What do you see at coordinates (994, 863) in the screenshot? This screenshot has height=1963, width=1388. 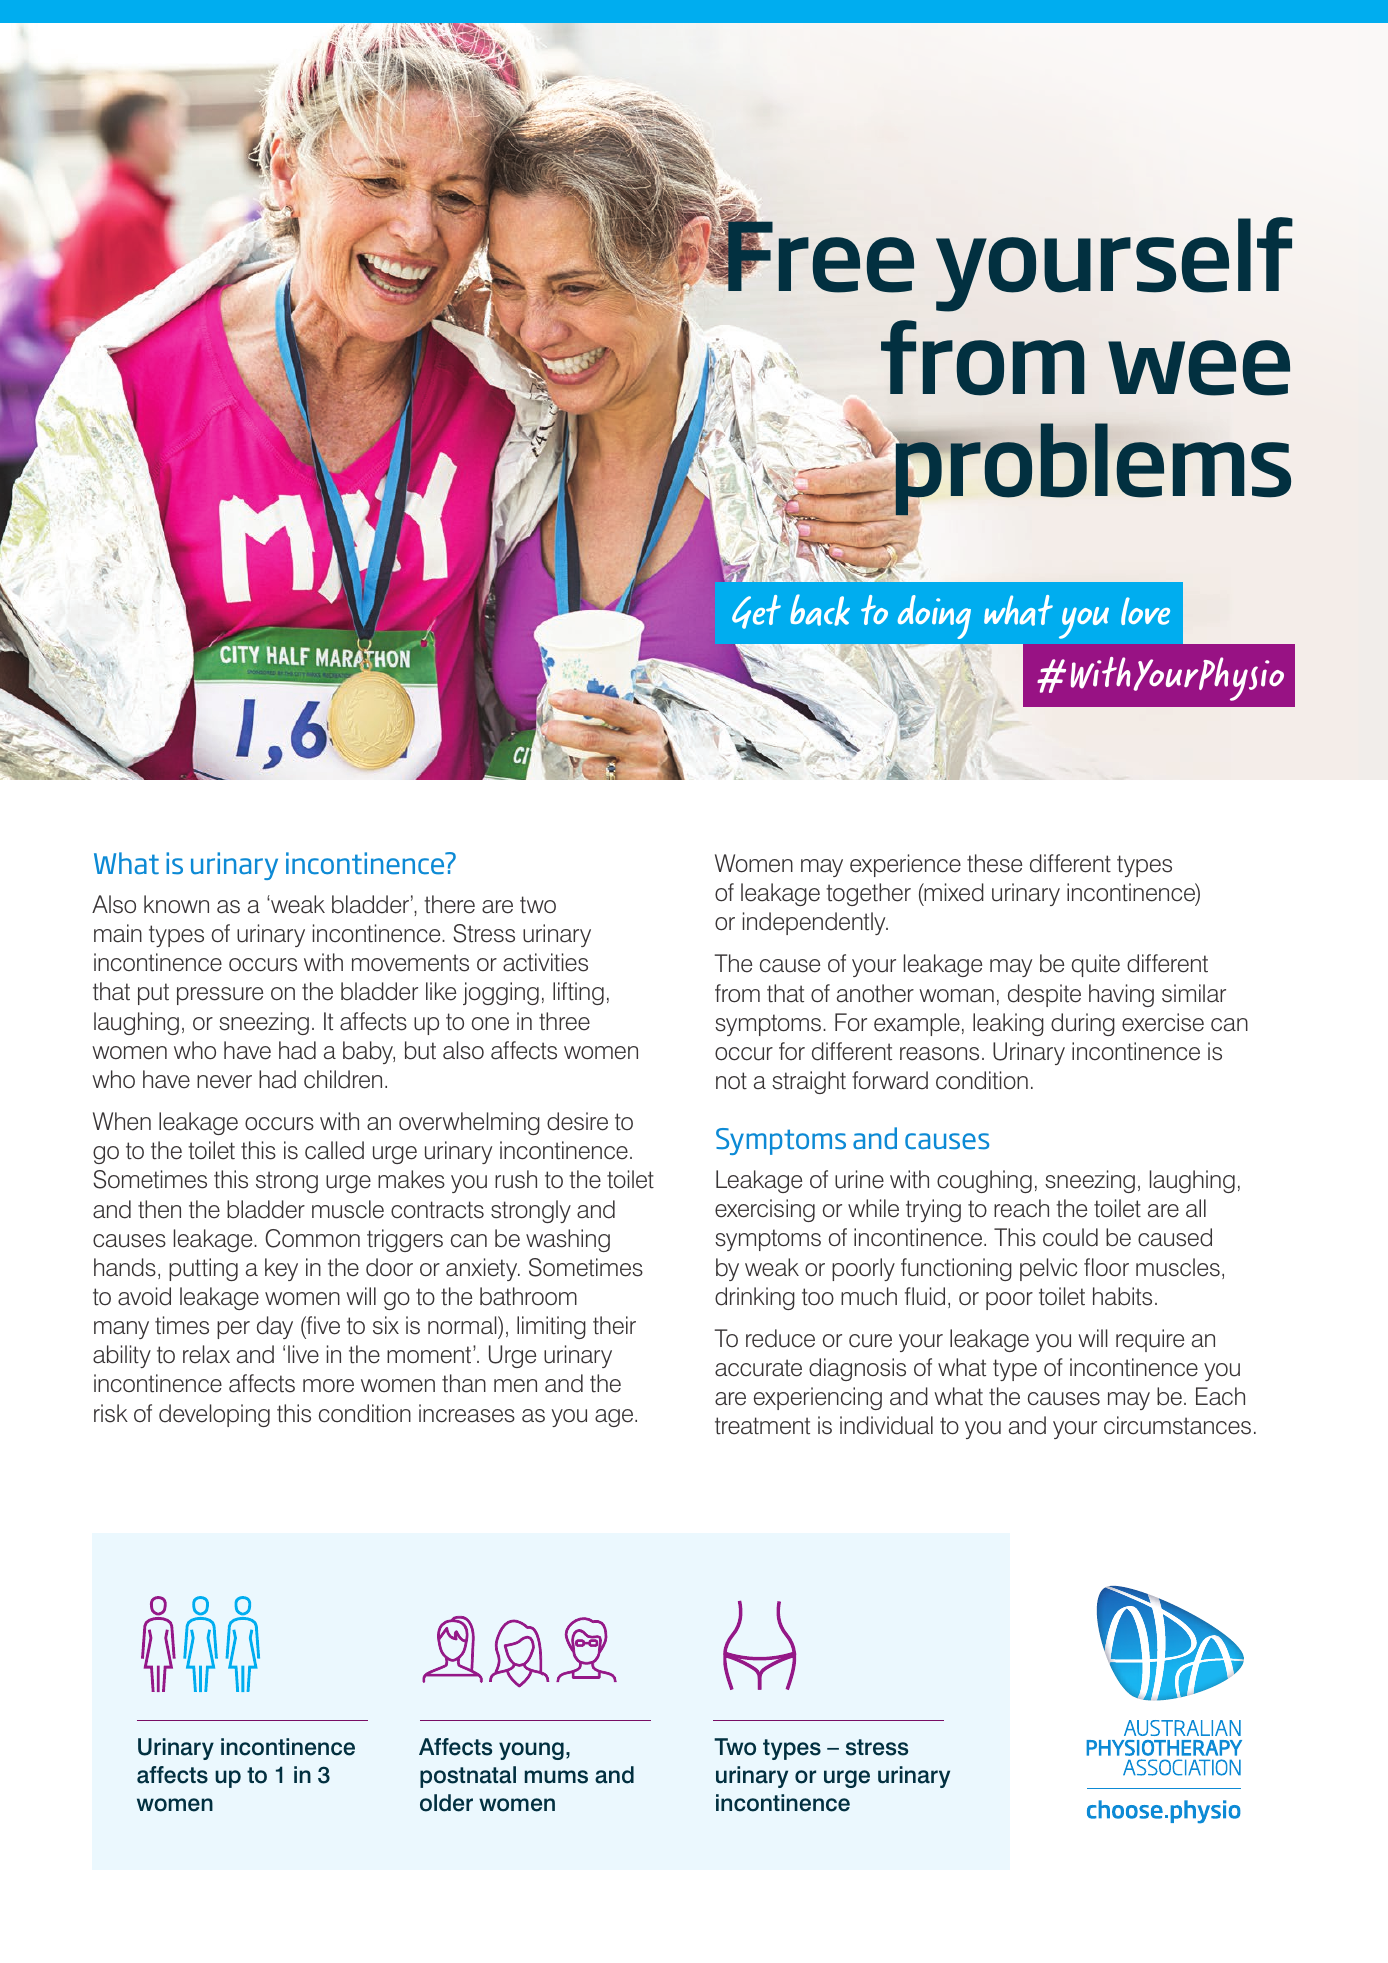 I see `these` at bounding box center [994, 863].
